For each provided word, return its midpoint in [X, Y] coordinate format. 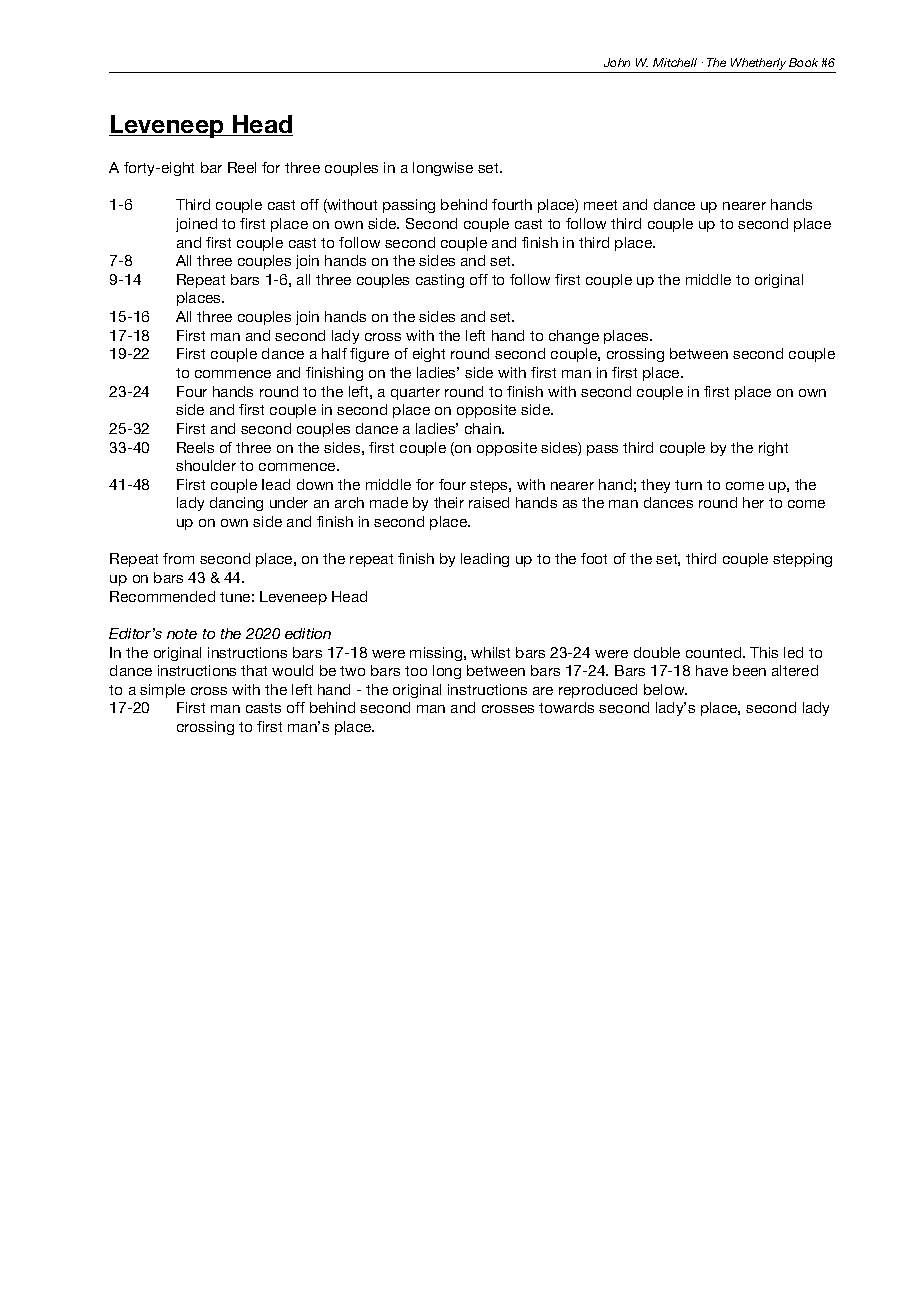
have [712, 670]
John [617, 62]
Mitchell [675, 62]
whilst [490, 652]
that [254, 670]
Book [803, 62]
